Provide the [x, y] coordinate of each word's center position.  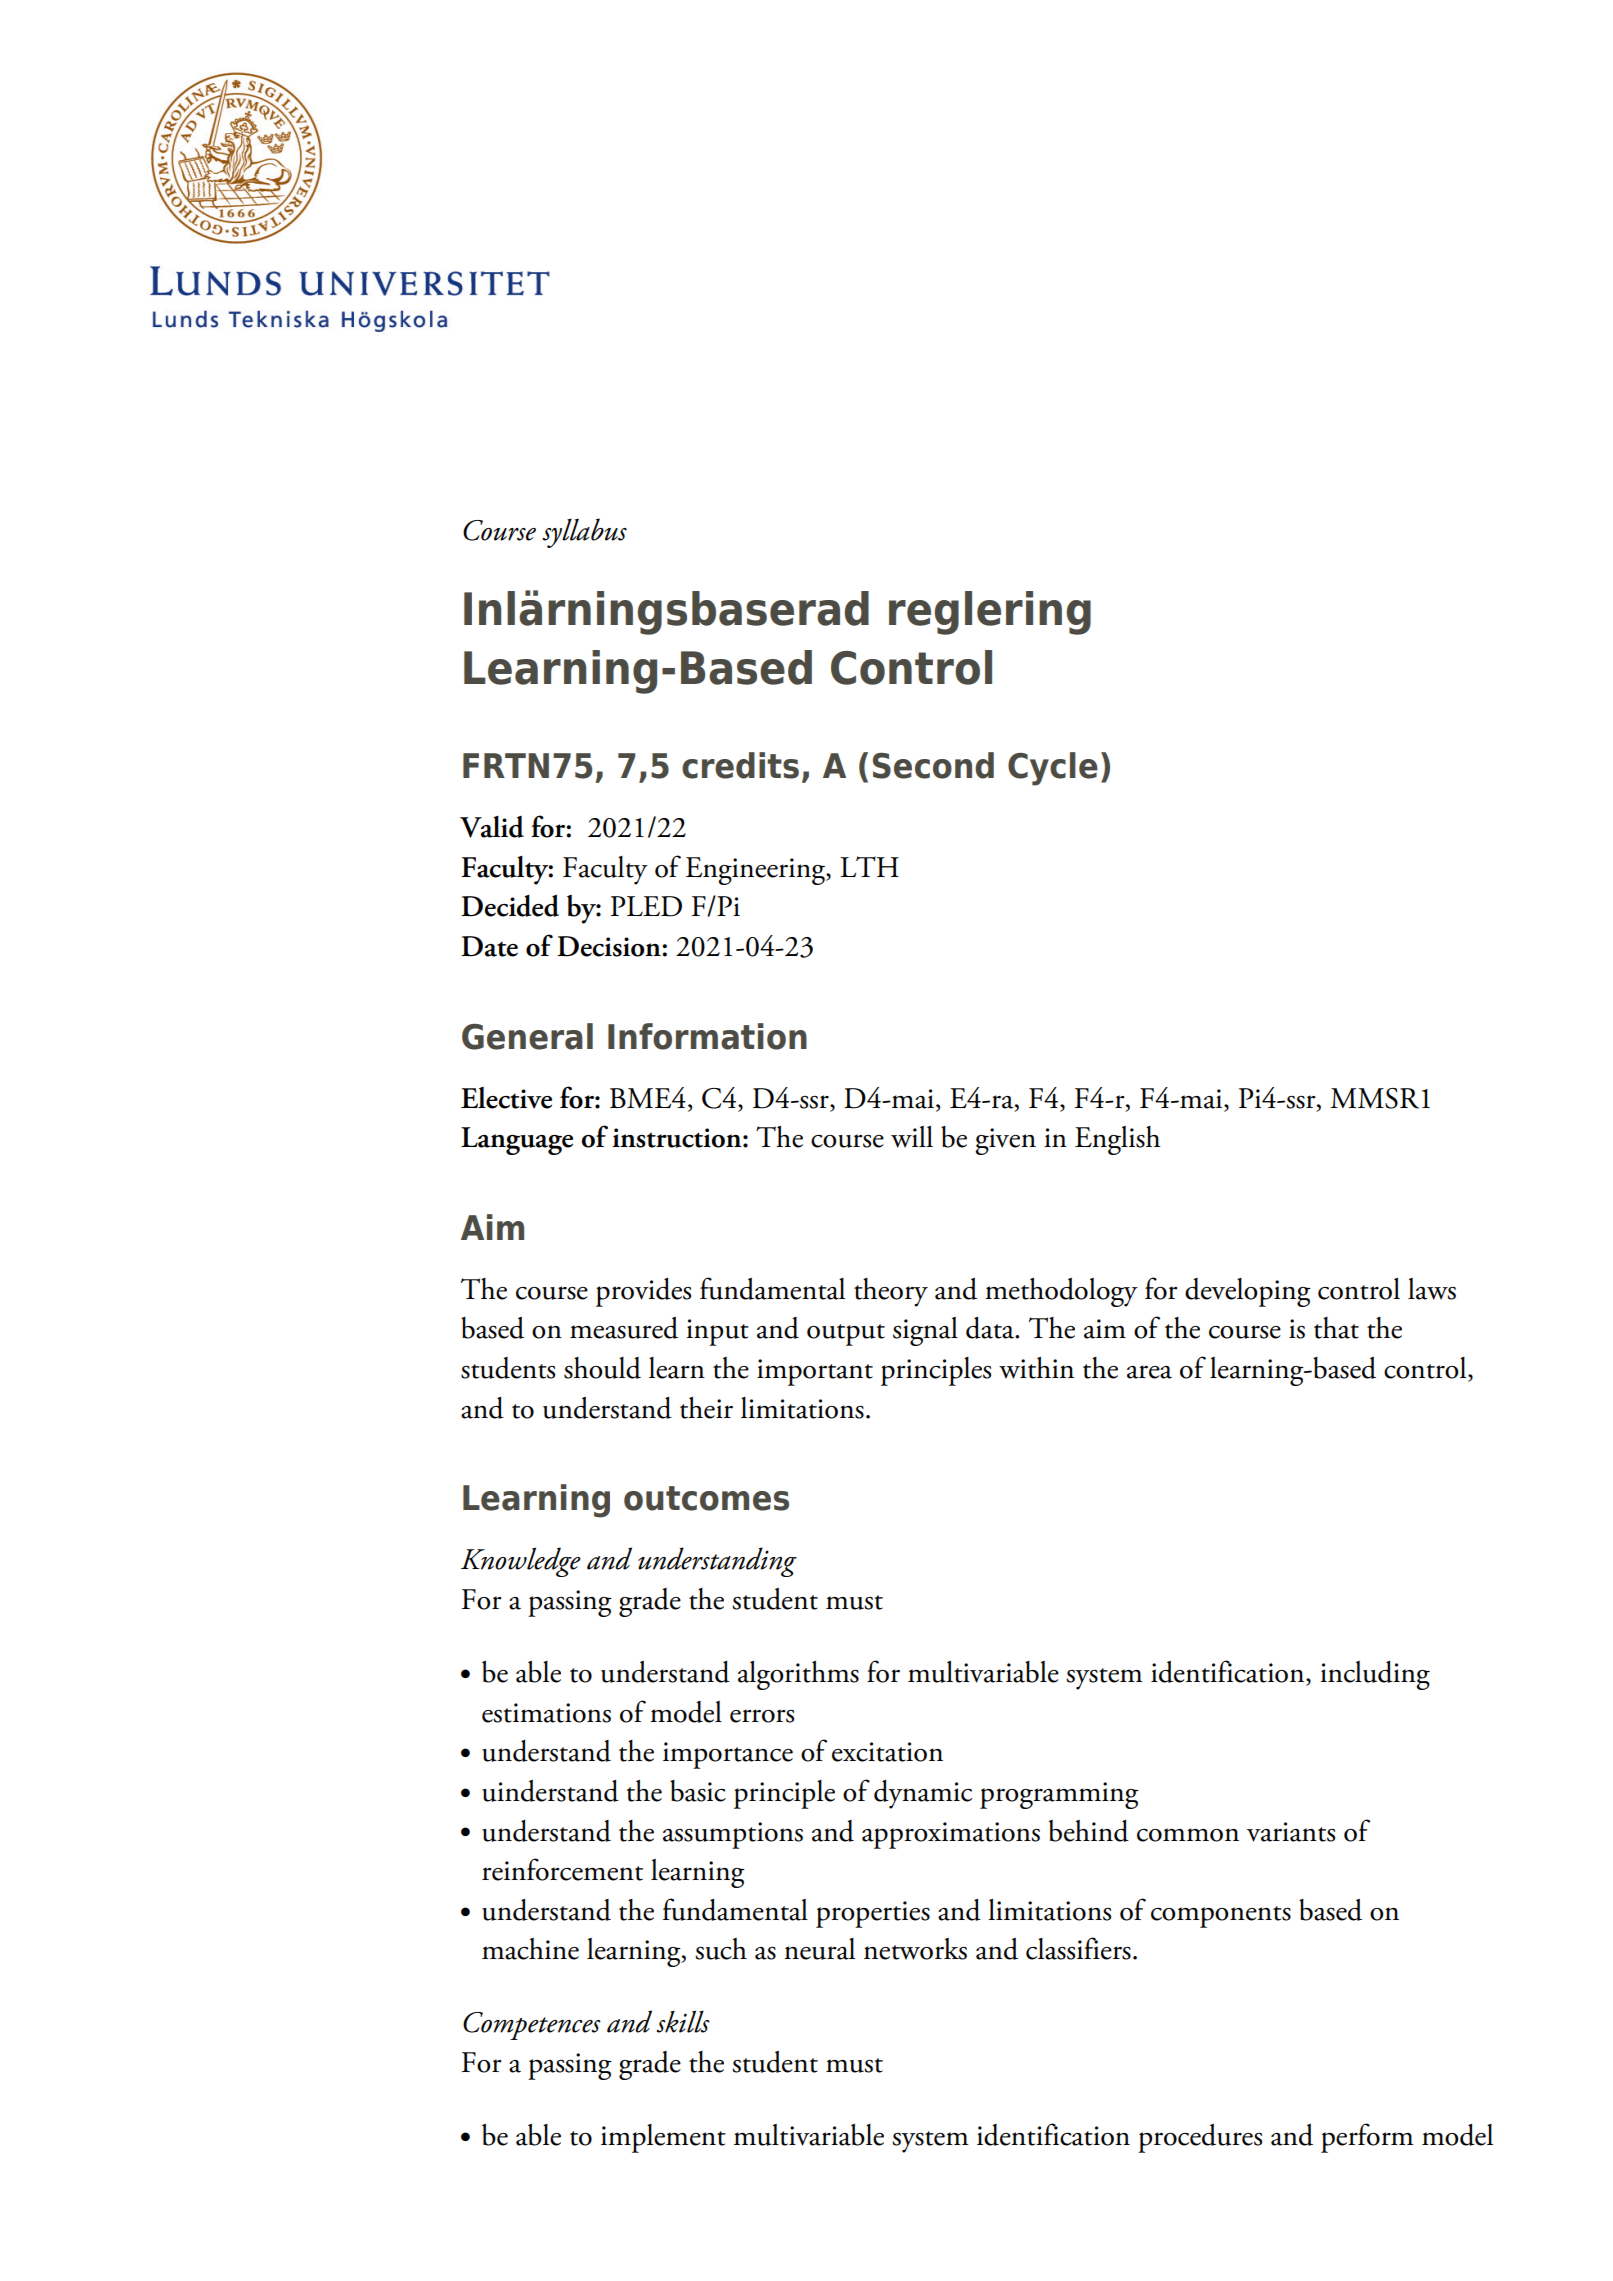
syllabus [584, 533]
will [912, 1137]
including [1375, 1675]
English [1117, 1140]
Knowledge [521, 1562]
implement [663, 2138]
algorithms [798, 1675]
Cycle [1053, 769]
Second [933, 765]
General [527, 1036]
